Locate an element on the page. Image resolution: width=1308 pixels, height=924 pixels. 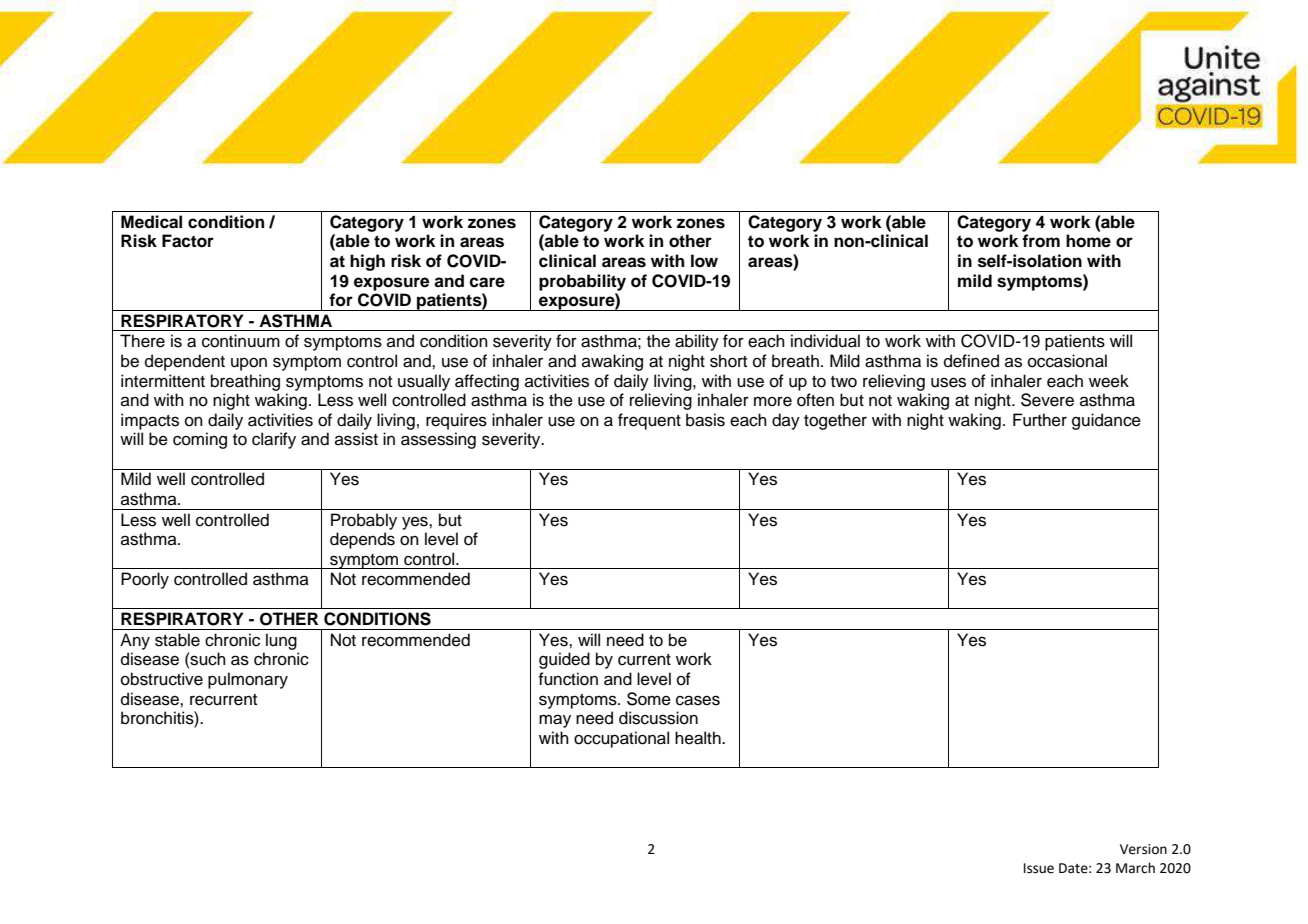
guided is located at coordinates (564, 660).
